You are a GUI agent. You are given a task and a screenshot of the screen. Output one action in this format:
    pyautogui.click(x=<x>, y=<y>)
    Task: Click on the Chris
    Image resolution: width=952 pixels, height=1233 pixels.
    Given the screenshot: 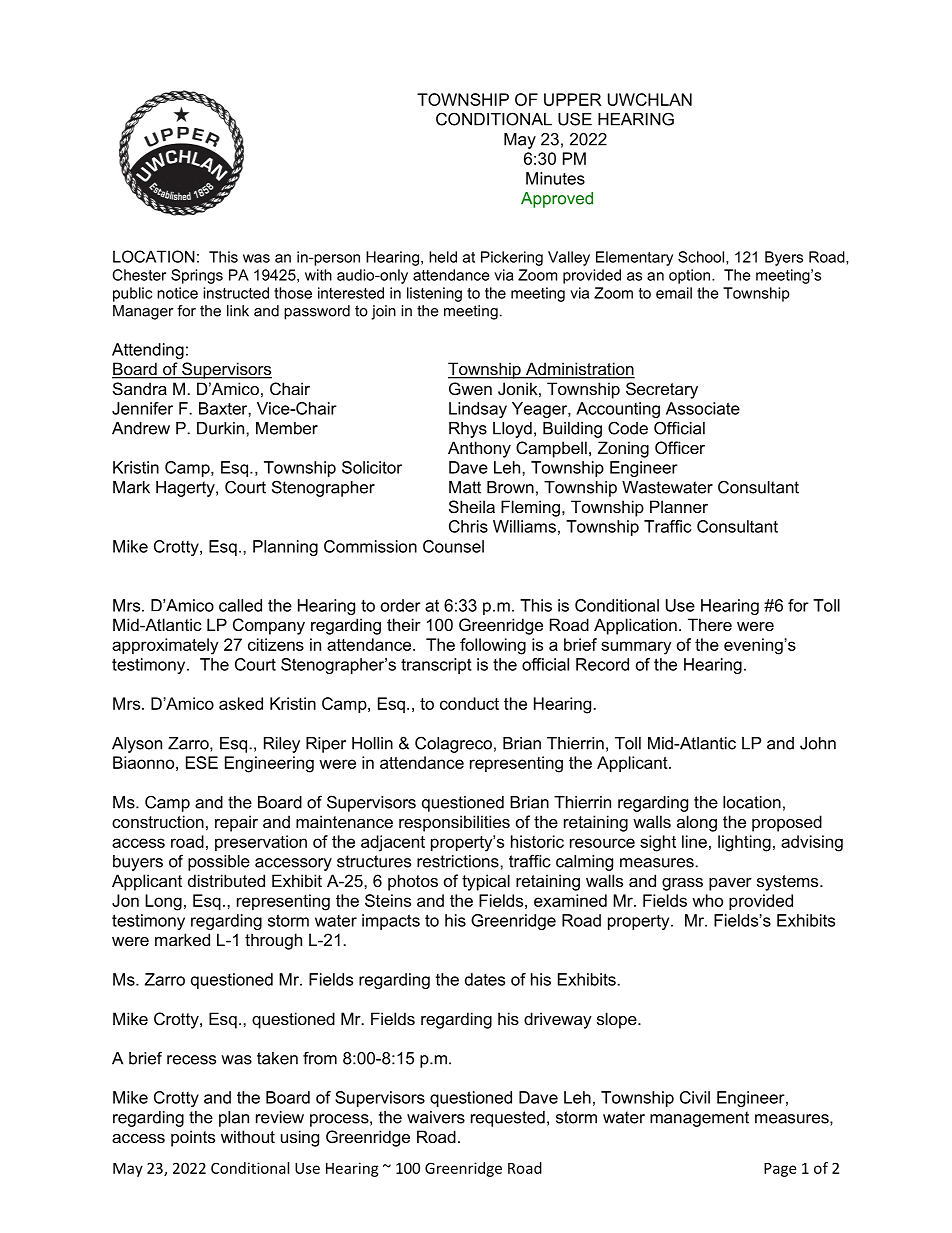 What is the action you would take?
    pyautogui.click(x=468, y=526)
